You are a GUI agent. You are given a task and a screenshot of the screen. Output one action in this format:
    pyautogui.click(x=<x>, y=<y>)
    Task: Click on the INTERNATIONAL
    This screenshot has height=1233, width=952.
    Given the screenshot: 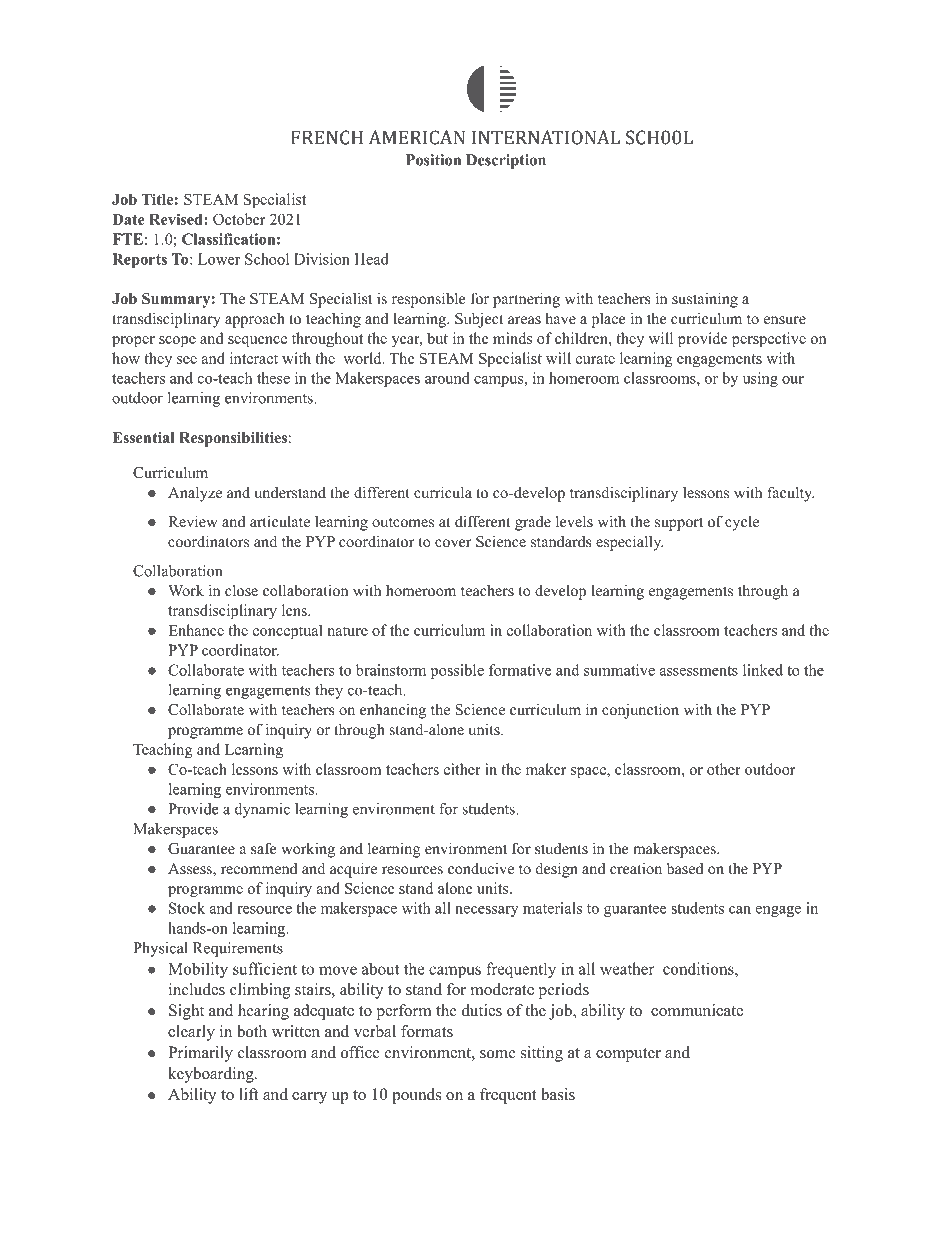 What is the action you would take?
    pyautogui.click(x=546, y=137)
